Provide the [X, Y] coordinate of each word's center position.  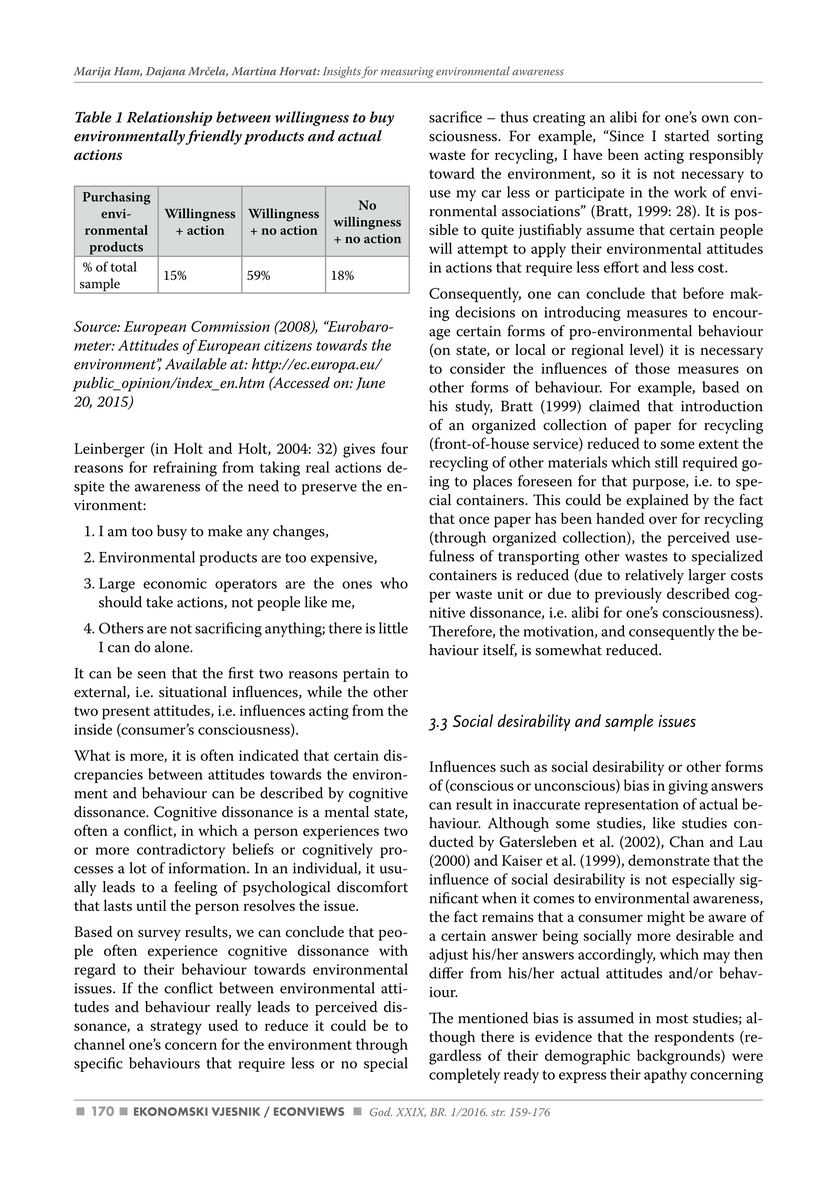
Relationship [169, 118]
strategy [176, 1028]
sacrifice [455, 117]
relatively [654, 576]
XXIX [411, 1112]
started [687, 136]
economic [175, 583]
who [394, 583]
